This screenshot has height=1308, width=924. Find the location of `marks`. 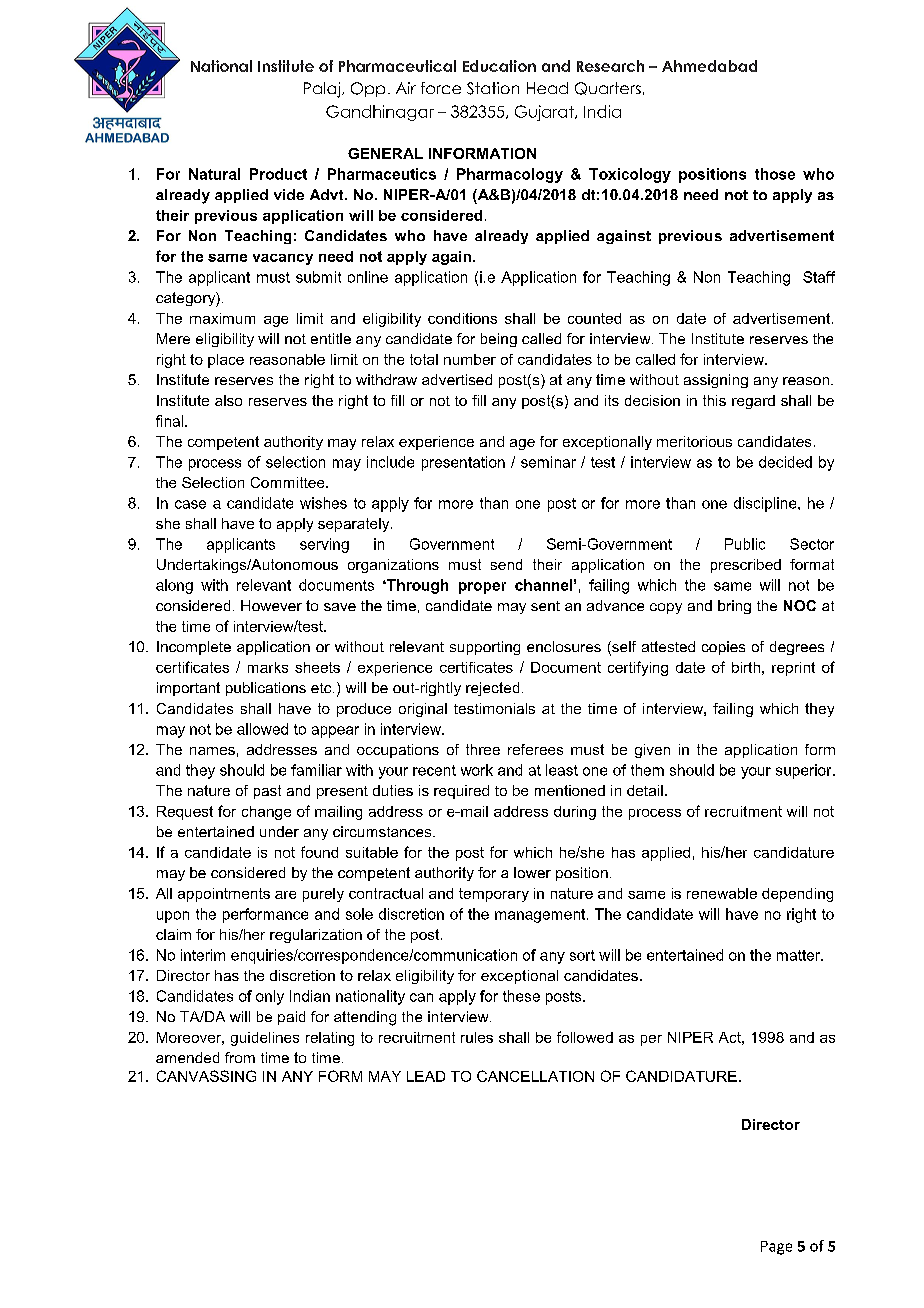

marks is located at coordinates (268, 667).
